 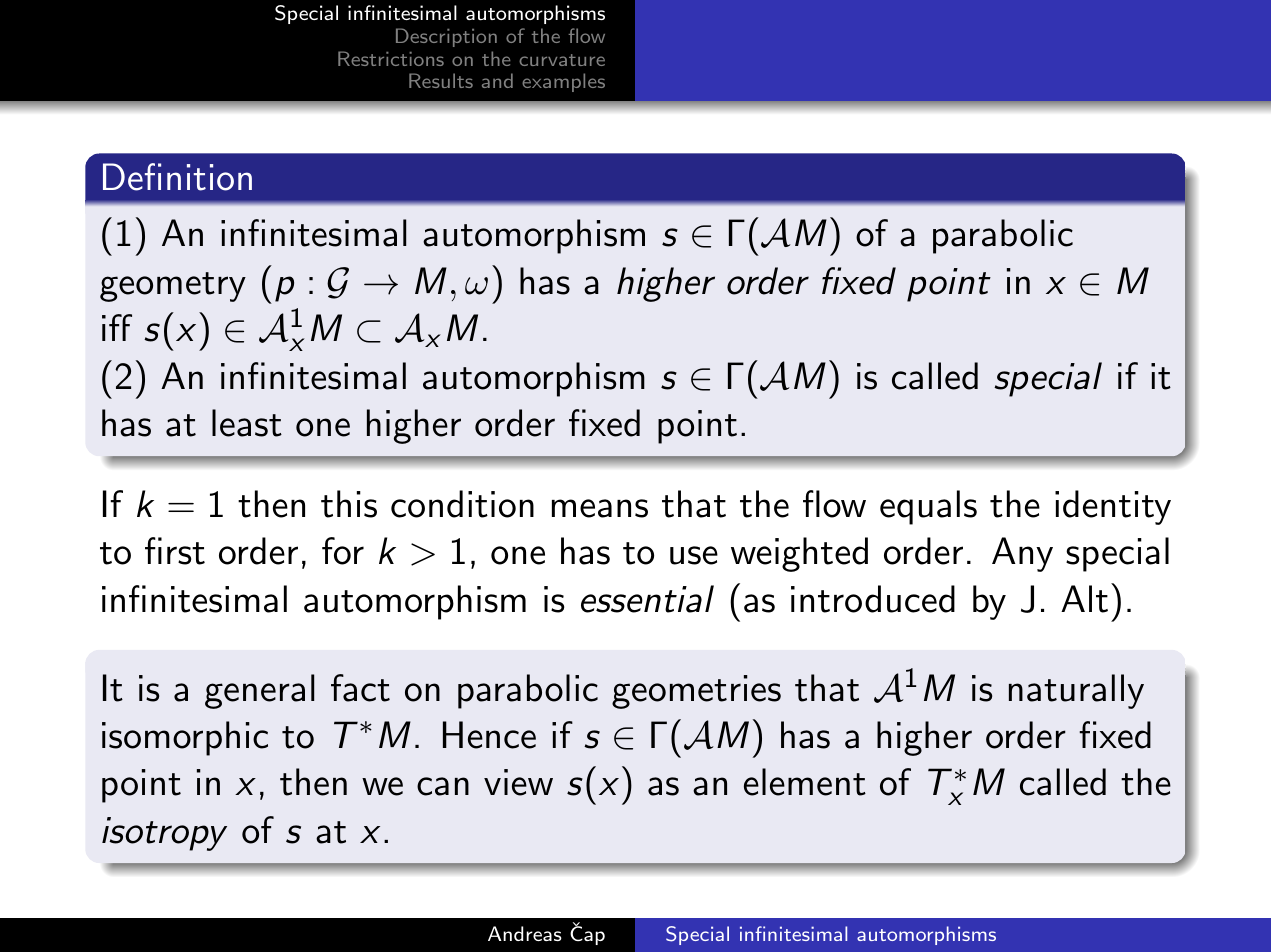 What do you see at coordinates (349, 504) in the screenshot?
I see `this` at bounding box center [349, 504].
